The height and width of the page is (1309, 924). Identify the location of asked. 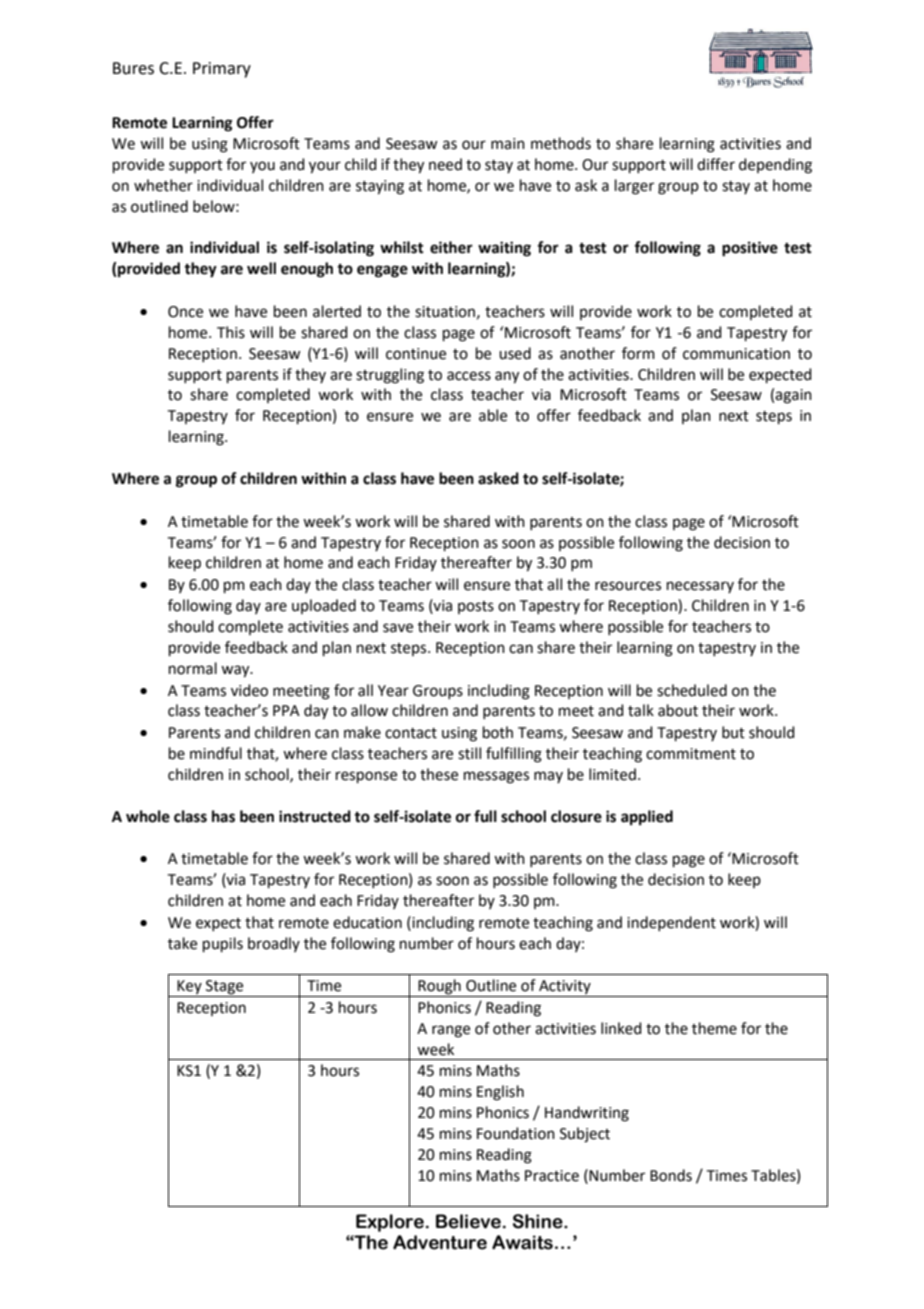
(498, 478).
